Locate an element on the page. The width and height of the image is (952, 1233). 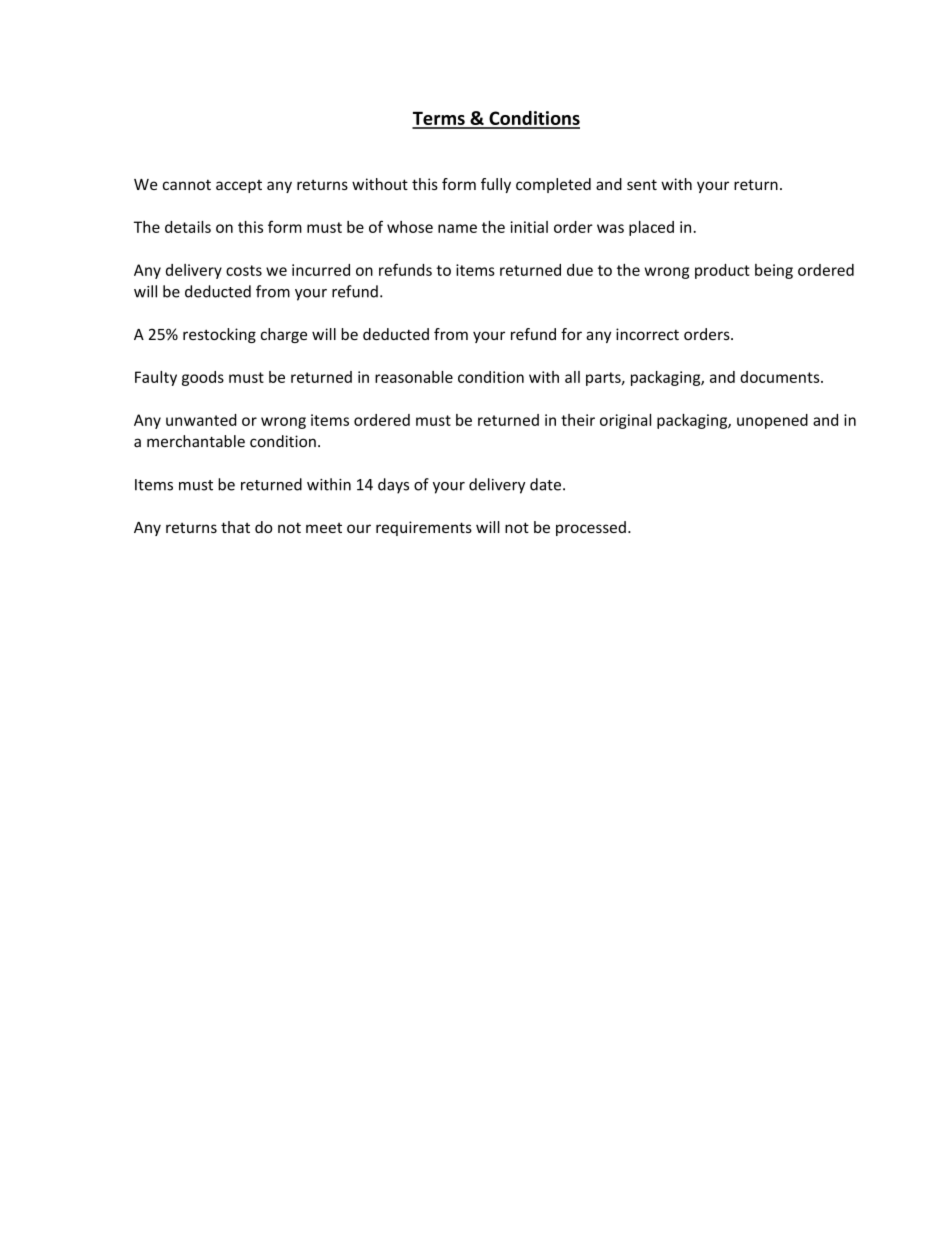
sent is located at coordinates (642, 184).
